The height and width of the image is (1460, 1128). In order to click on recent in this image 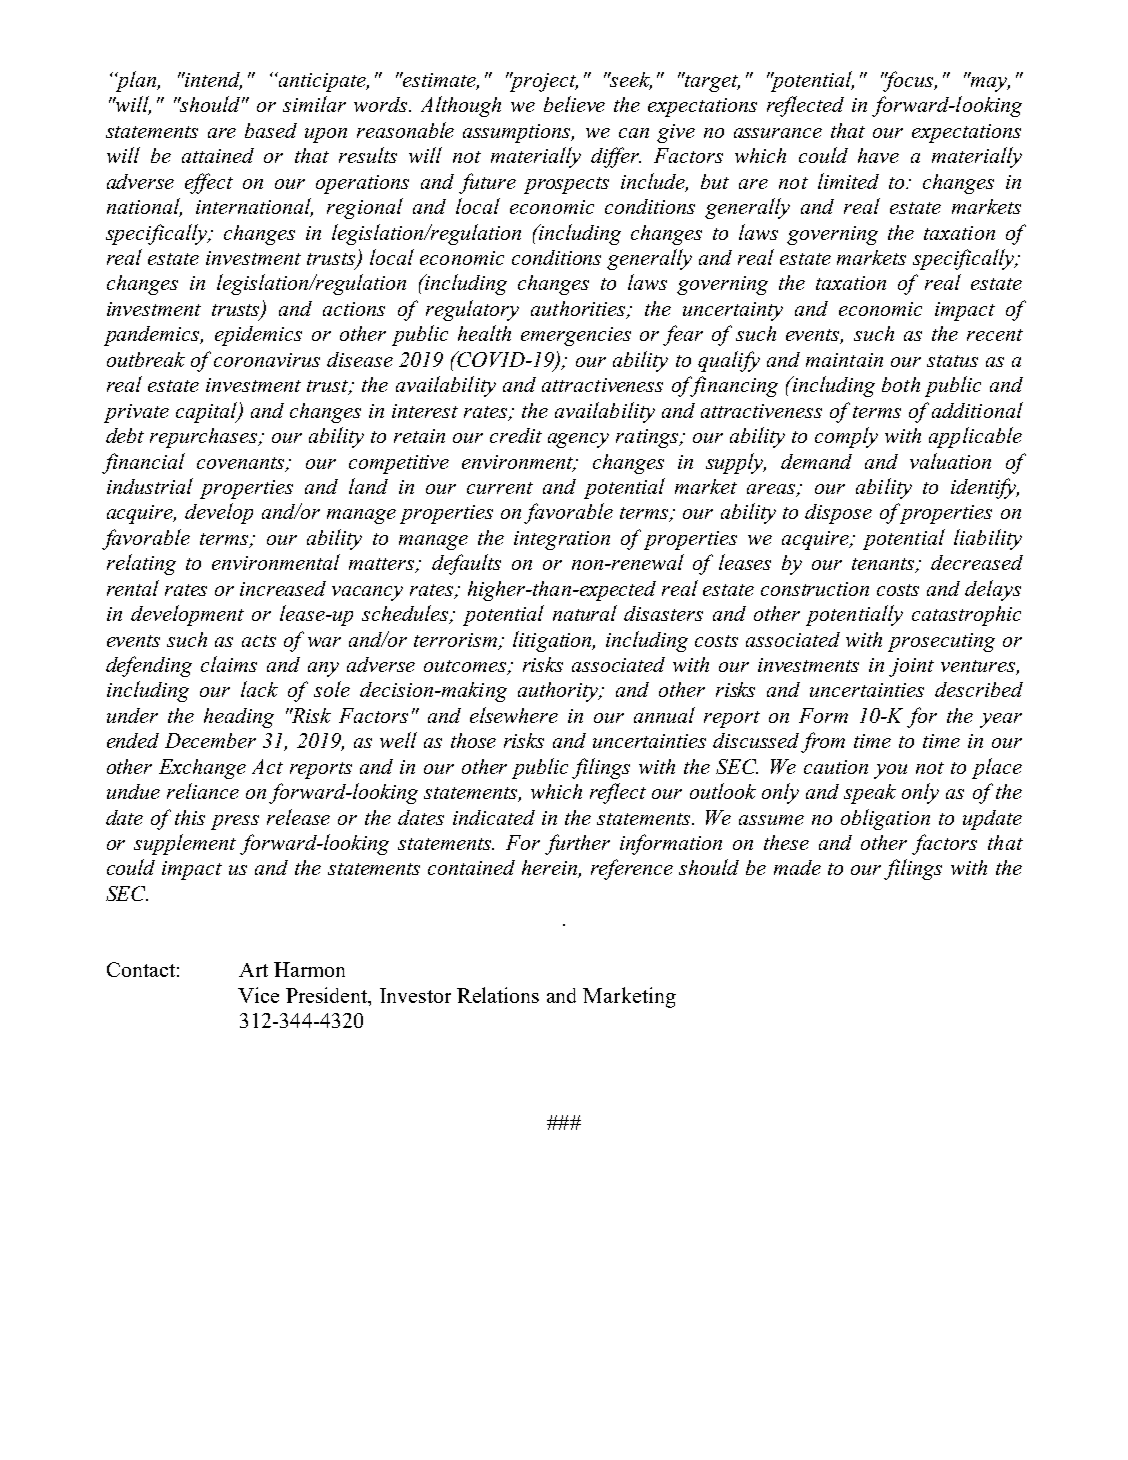, I will do `click(995, 335)`.
